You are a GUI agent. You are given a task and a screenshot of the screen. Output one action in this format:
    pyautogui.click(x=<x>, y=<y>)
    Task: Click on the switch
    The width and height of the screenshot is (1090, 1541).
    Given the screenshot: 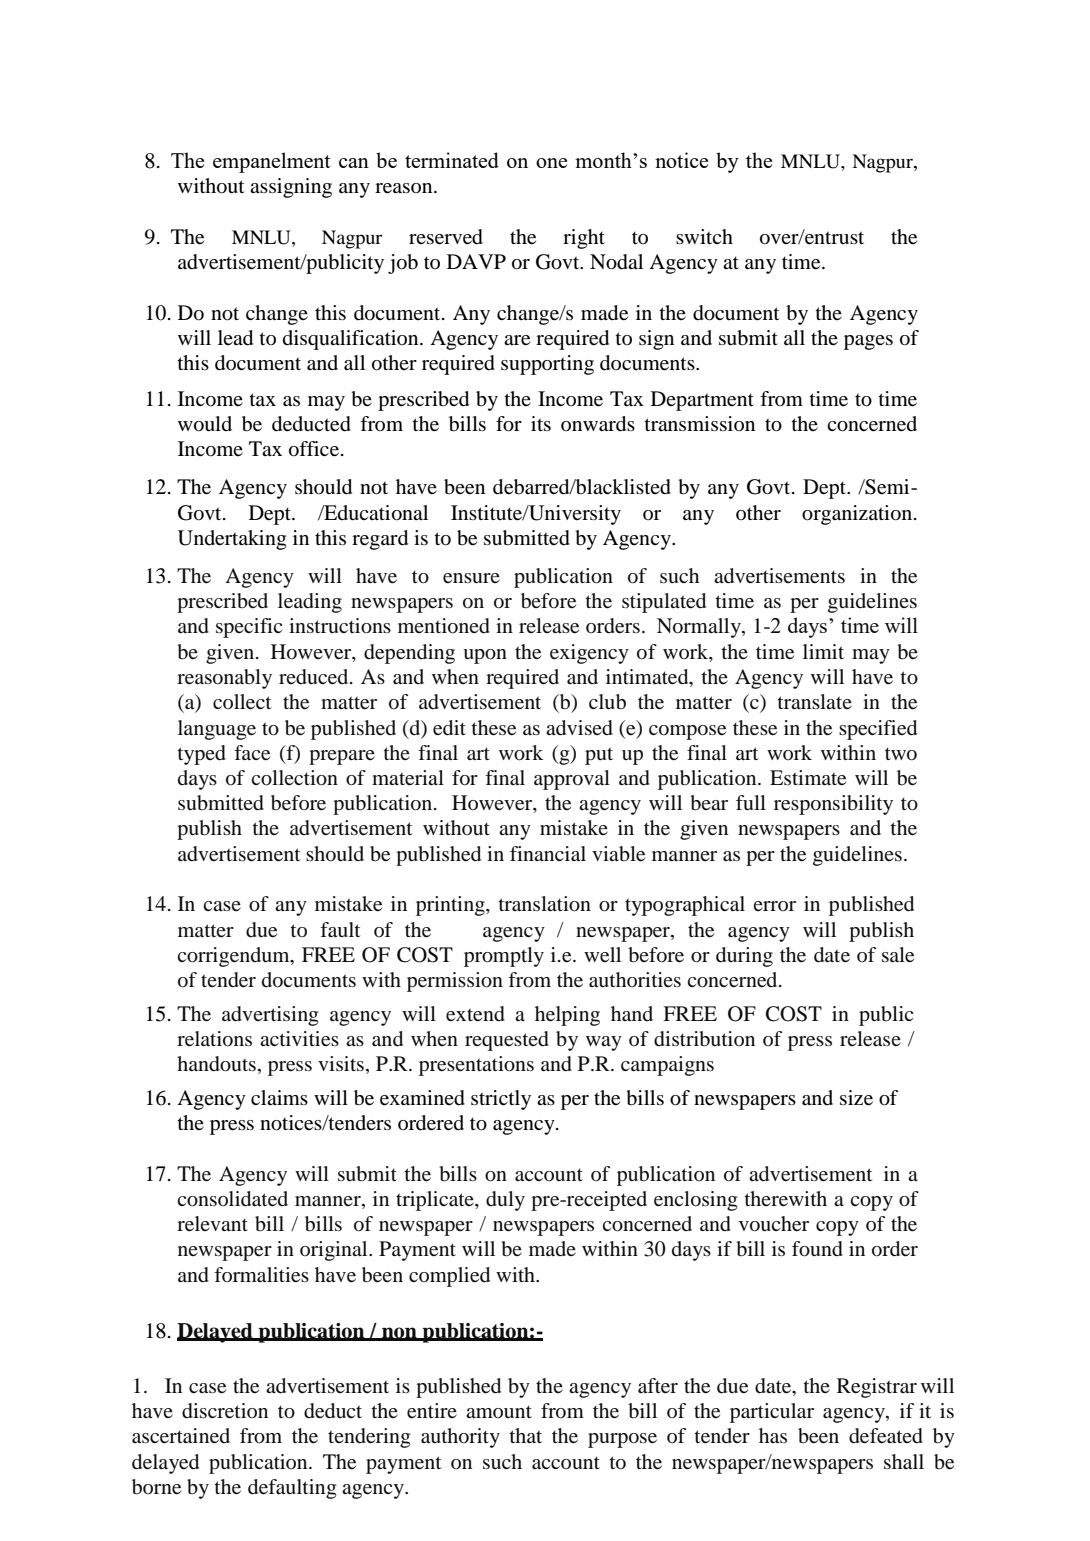 What is the action you would take?
    pyautogui.click(x=704, y=236)
